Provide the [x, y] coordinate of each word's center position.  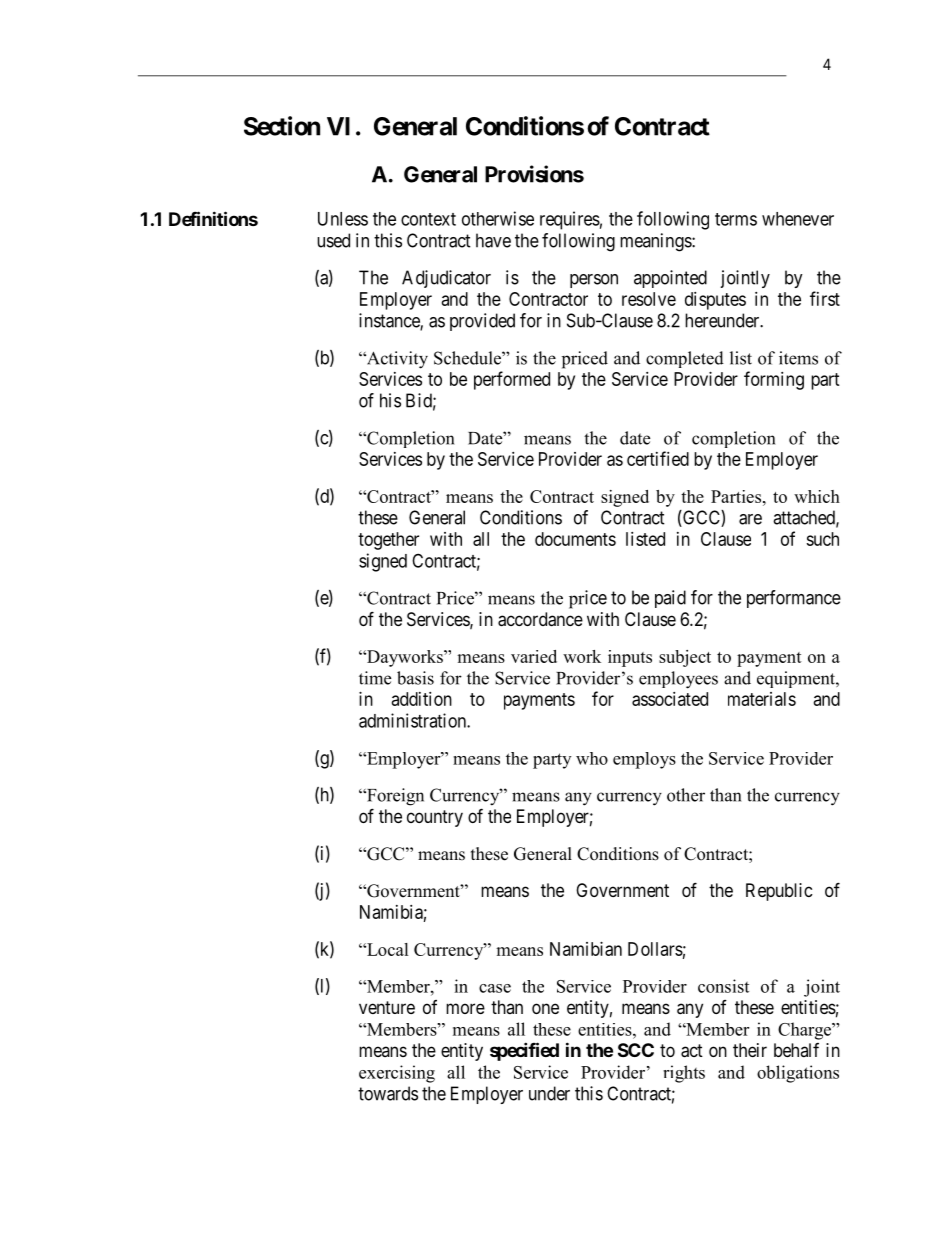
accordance [540, 619]
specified [524, 1051]
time [375, 678]
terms [736, 219]
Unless [343, 219]
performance [794, 599]
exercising [397, 1074]
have [493, 240]
